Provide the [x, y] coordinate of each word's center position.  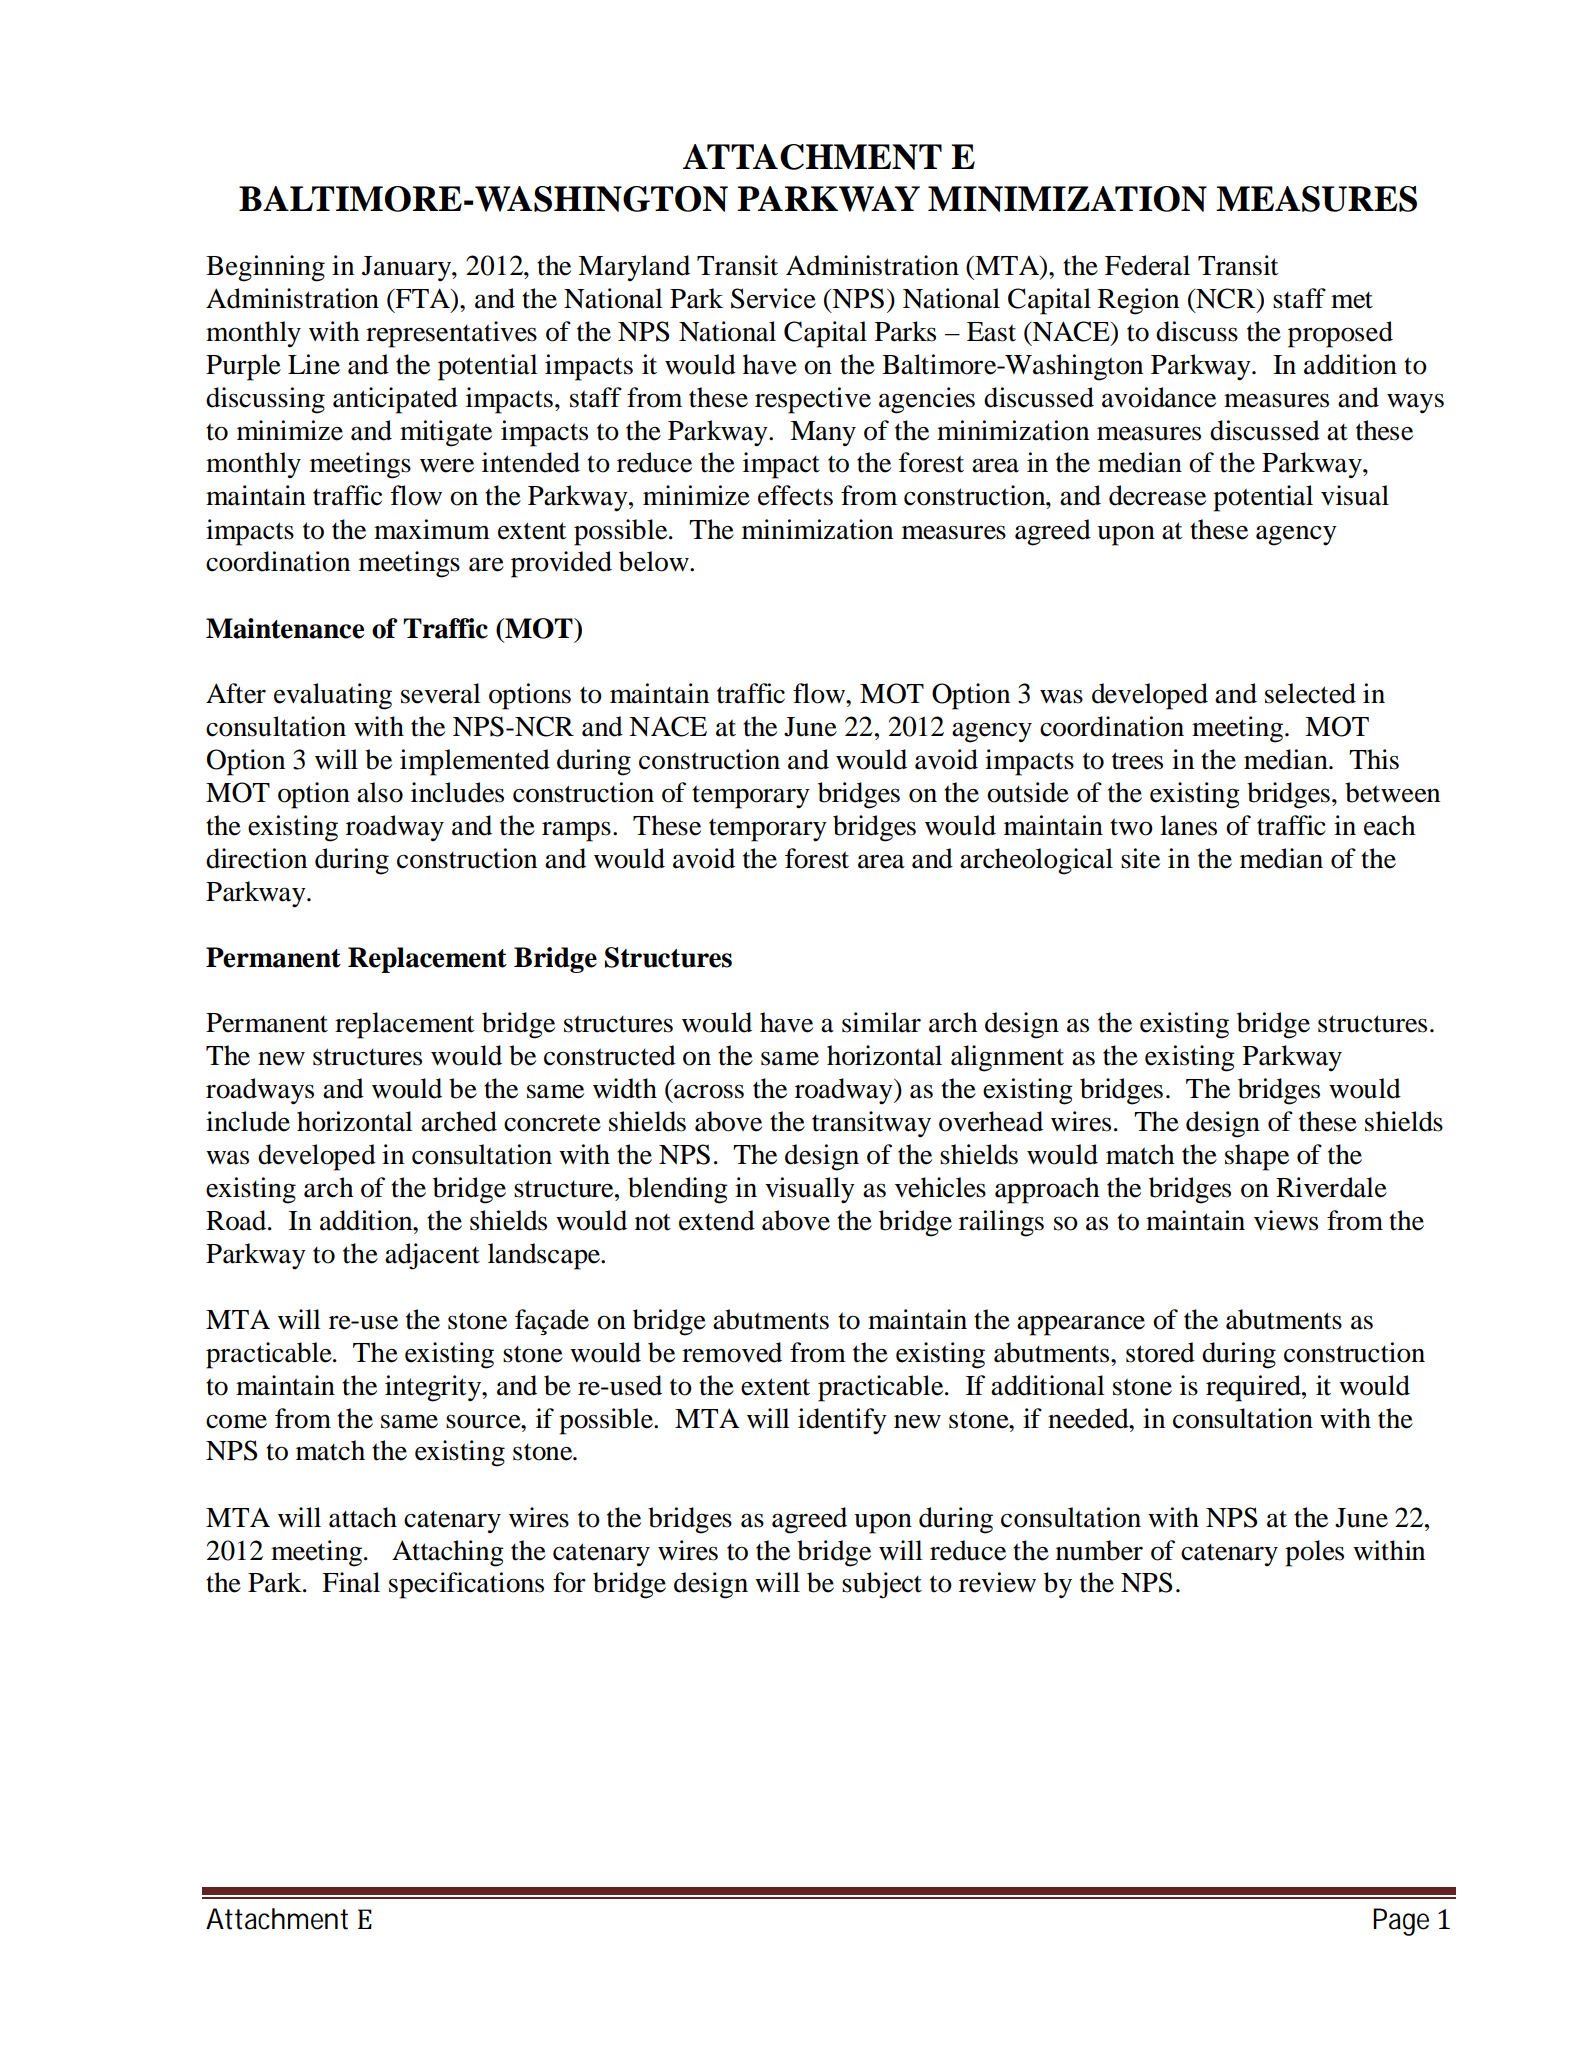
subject [882, 1585]
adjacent [432, 1256]
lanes [1188, 825]
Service [773, 298]
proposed [1340, 334]
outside [1028, 792]
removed [732, 1352]
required [1254, 1388]
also [380, 792]
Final [351, 1582]
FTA [422, 298]
